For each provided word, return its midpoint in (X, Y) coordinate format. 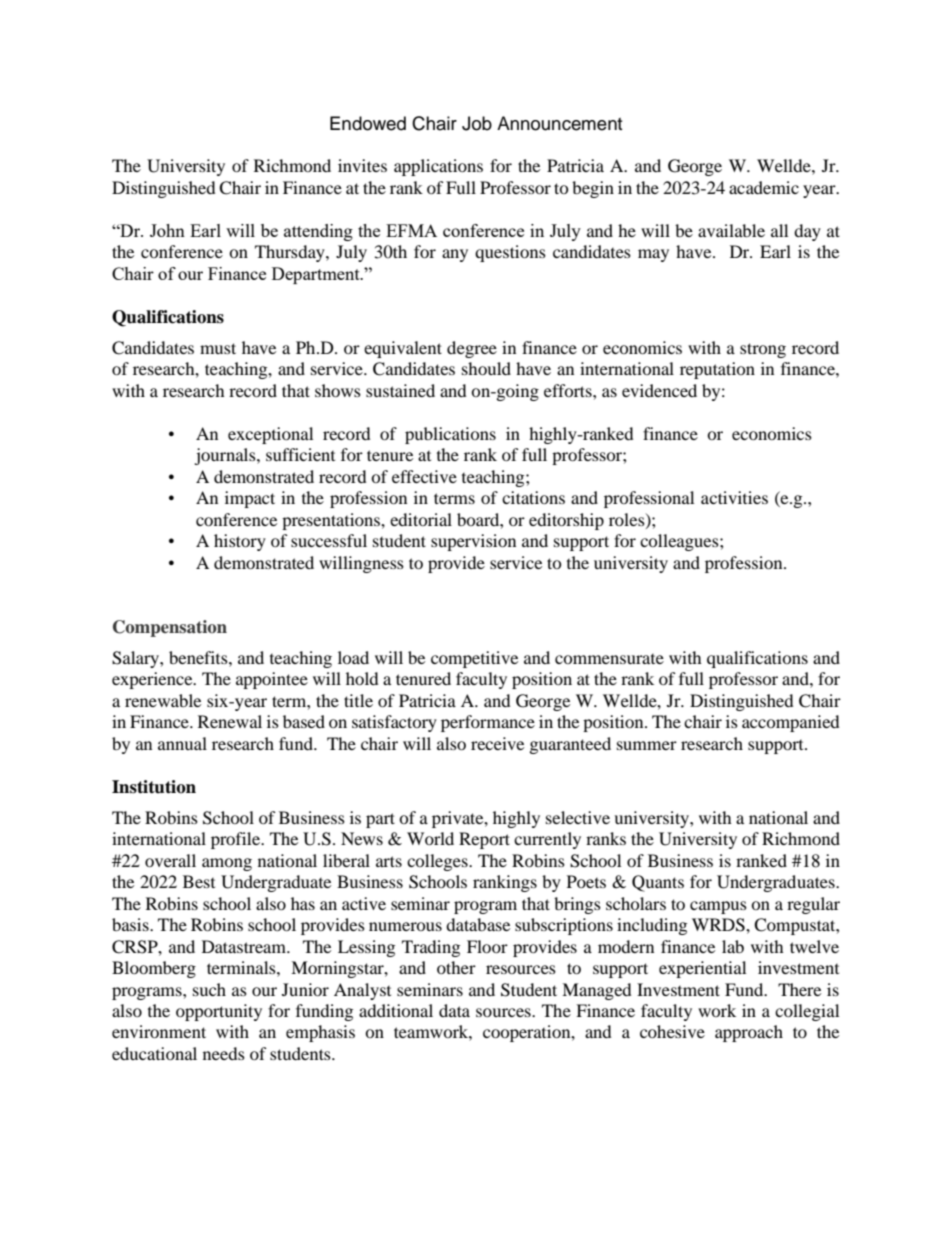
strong (763, 350)
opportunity (219, 1012)
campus (718, 907)
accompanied (791, 723)
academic (764, 187)
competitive (474, 659)
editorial (421, 519)
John (167, 230)
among (227, 864)
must (218, 348)
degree (472, 349)
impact (250, 499)
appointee (272, 680)
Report (484, 840)
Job (477, 123)
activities (734, 497)
